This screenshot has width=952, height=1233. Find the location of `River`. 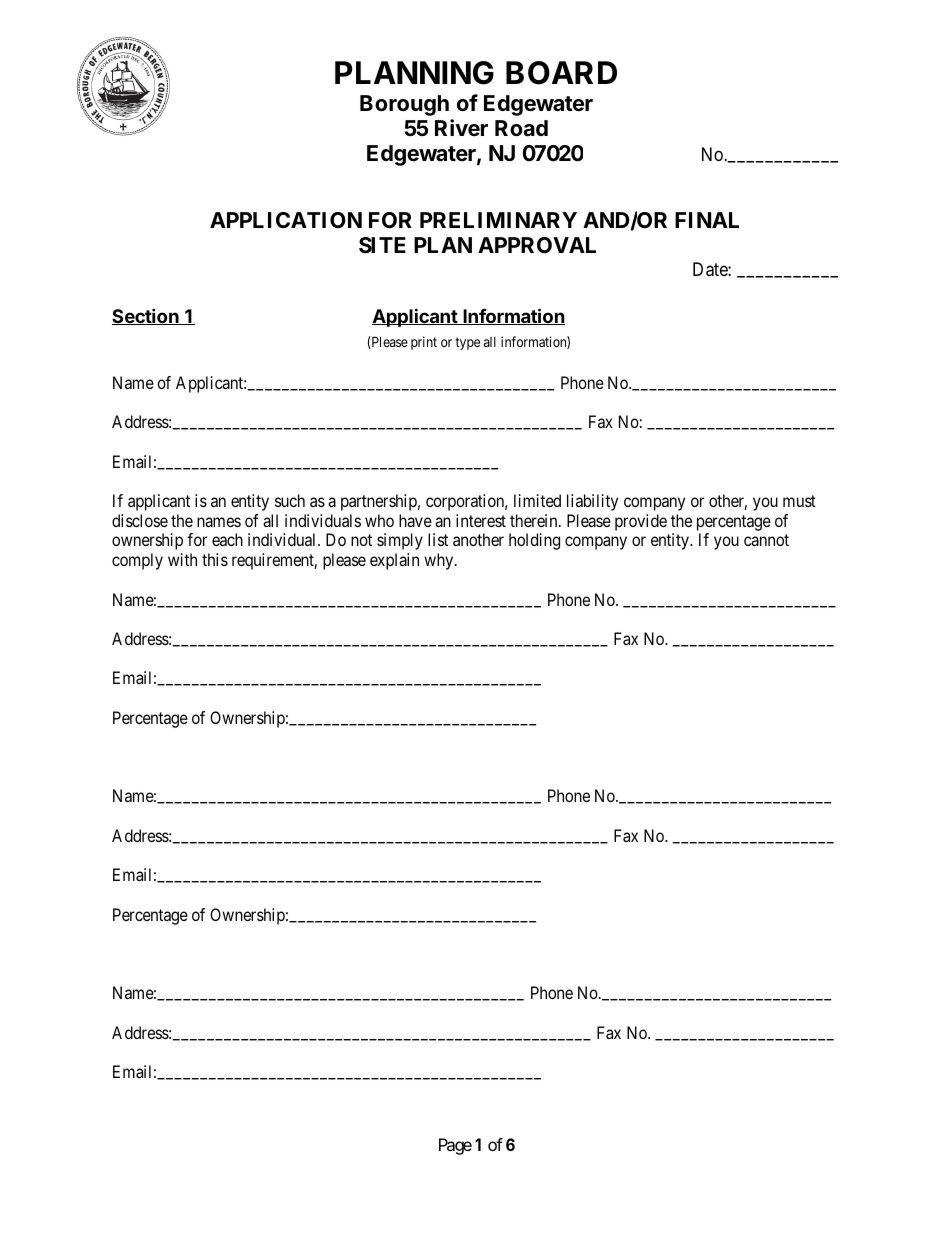

River is located at coordinates (461, 128).
